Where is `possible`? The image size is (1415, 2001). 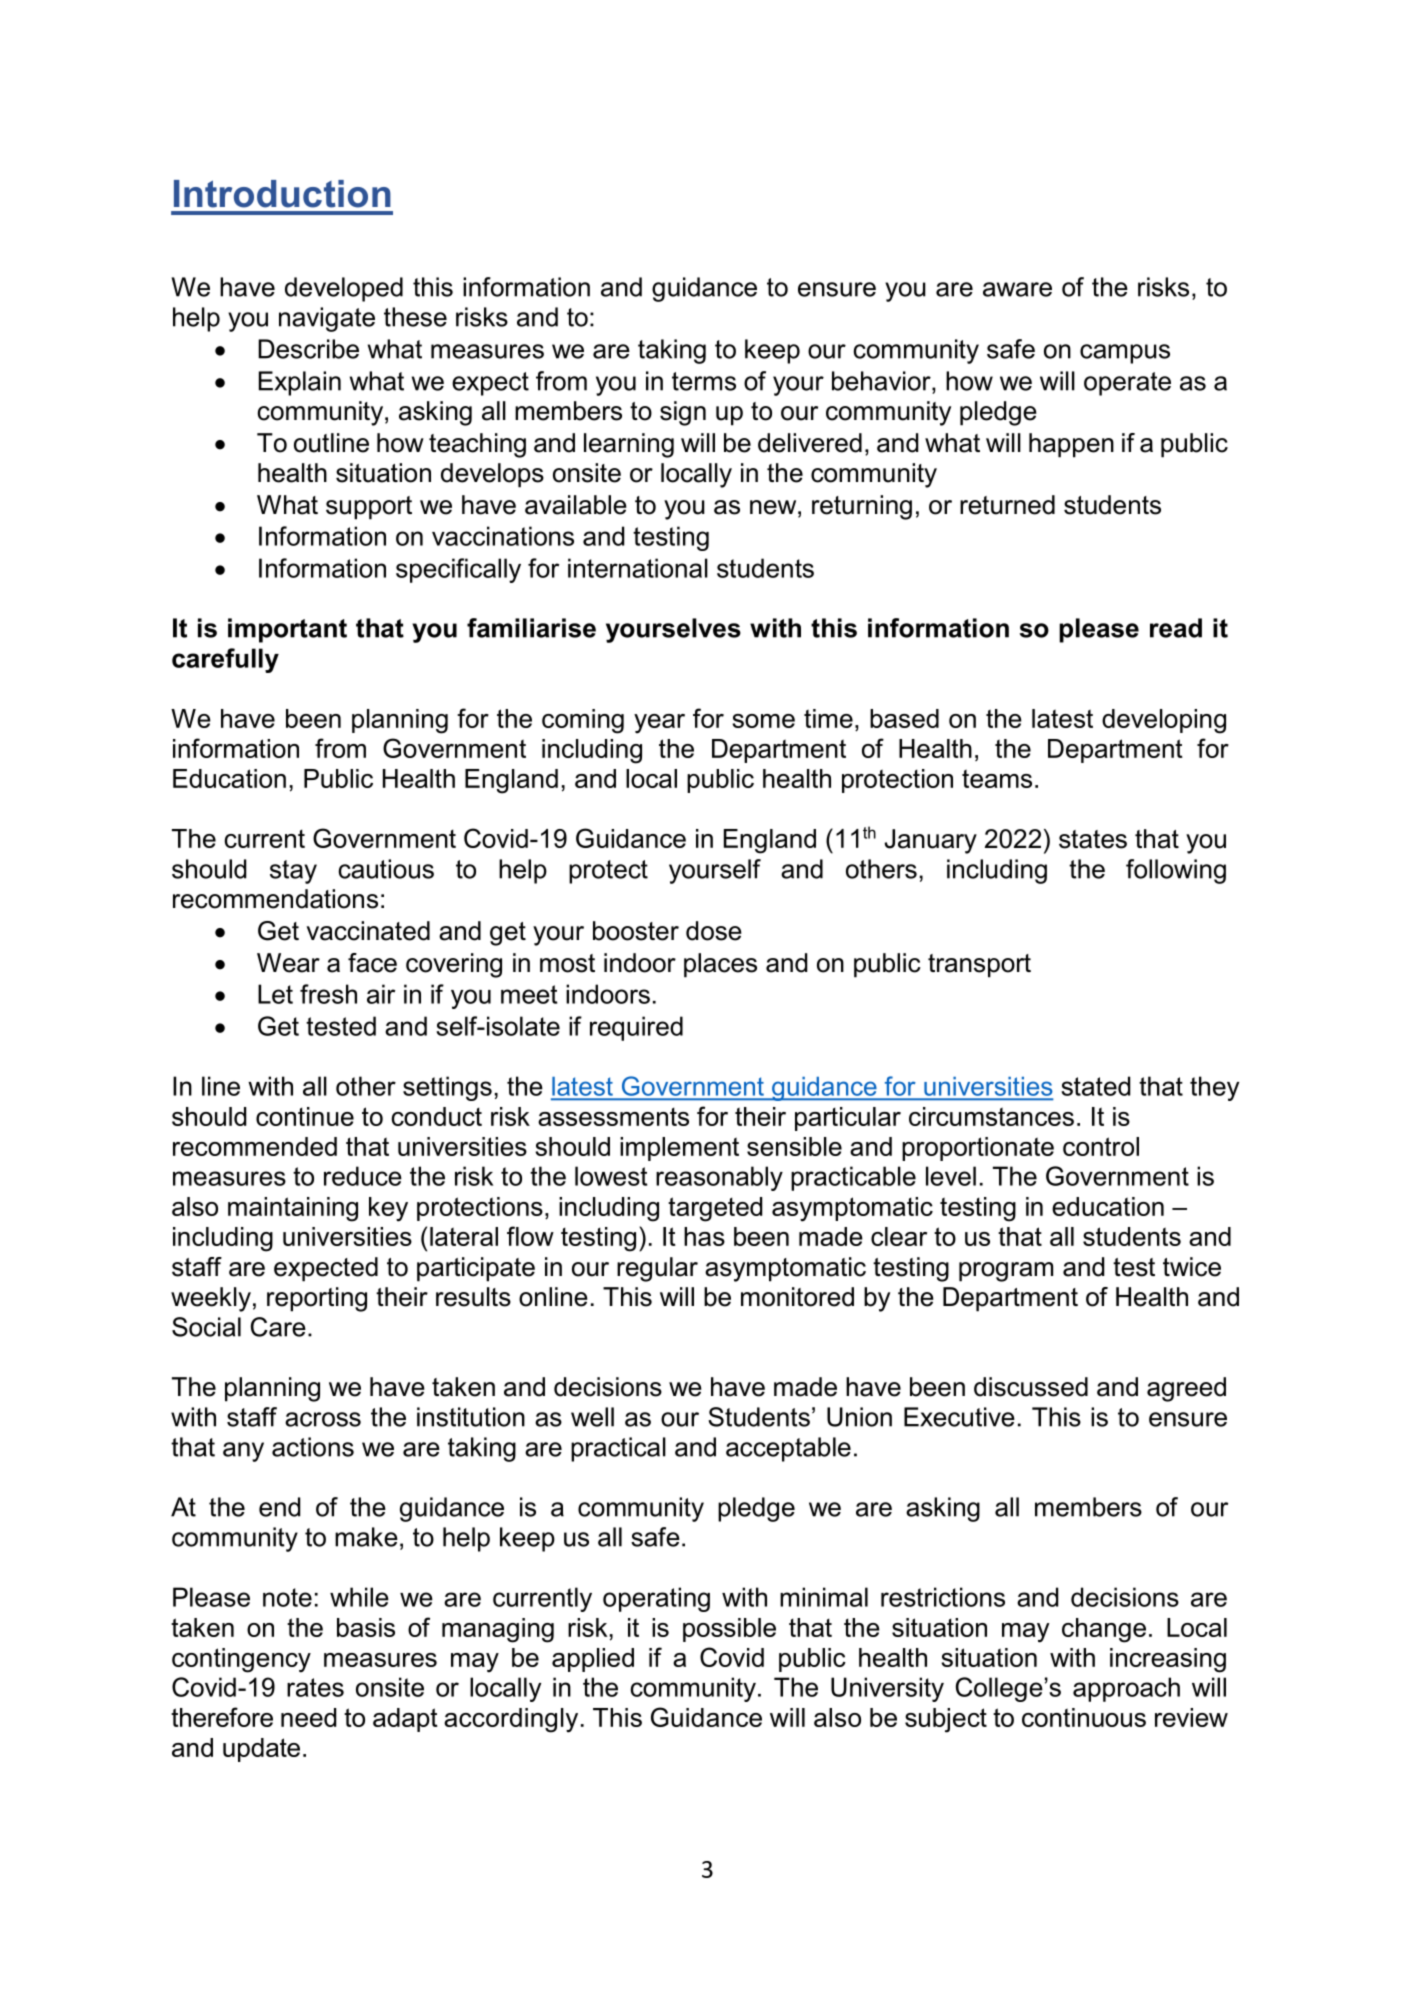 possible is located at coordinates (729, 1630).
